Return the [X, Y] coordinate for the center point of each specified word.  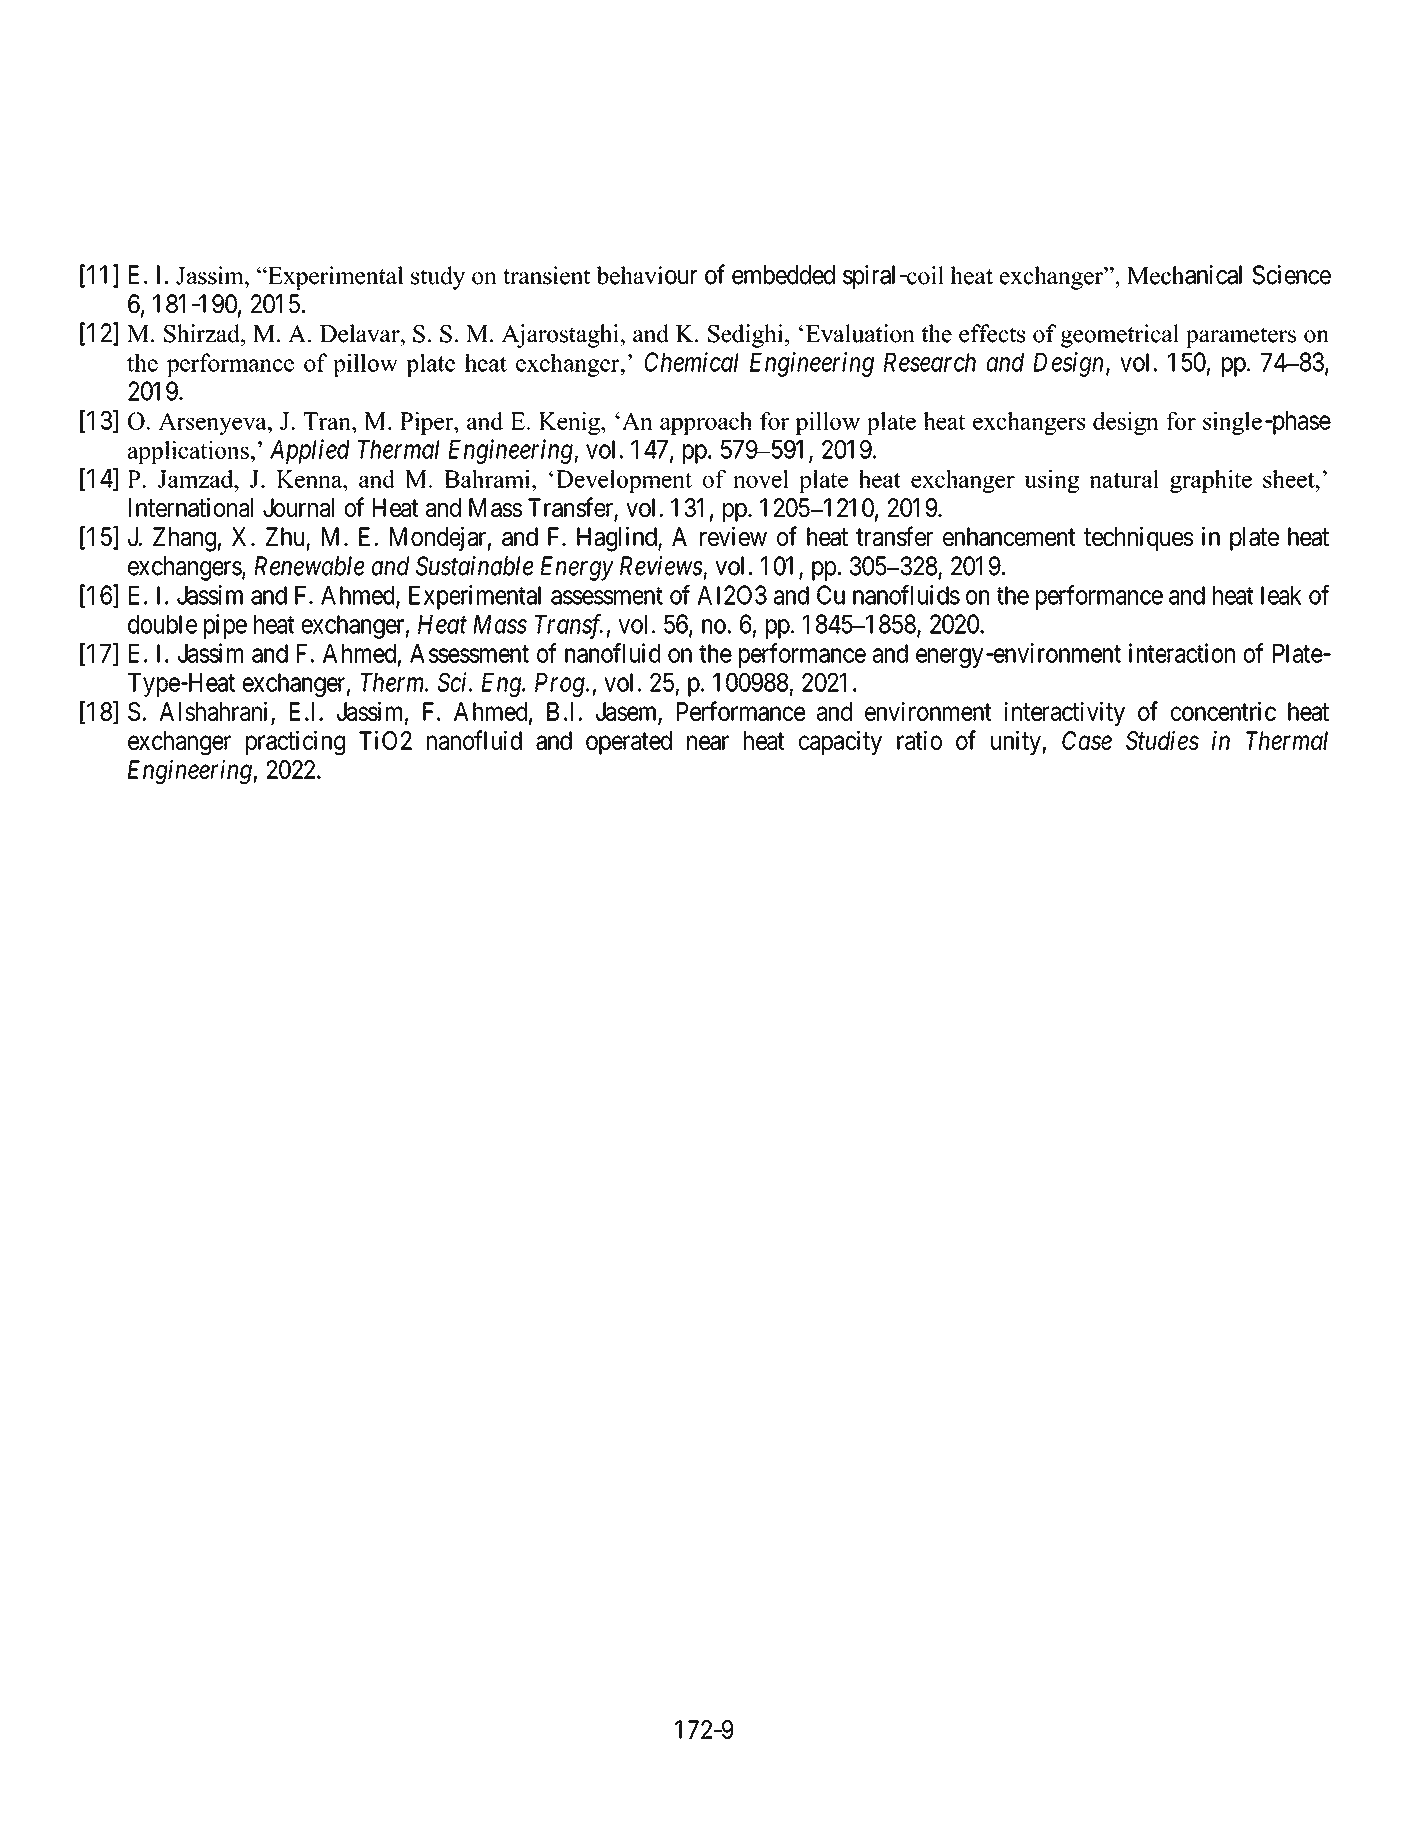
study [438, 278]
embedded [783, 275]
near [708, 743]
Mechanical [1184, 275]
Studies [1162, 740]
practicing [295, 742]
